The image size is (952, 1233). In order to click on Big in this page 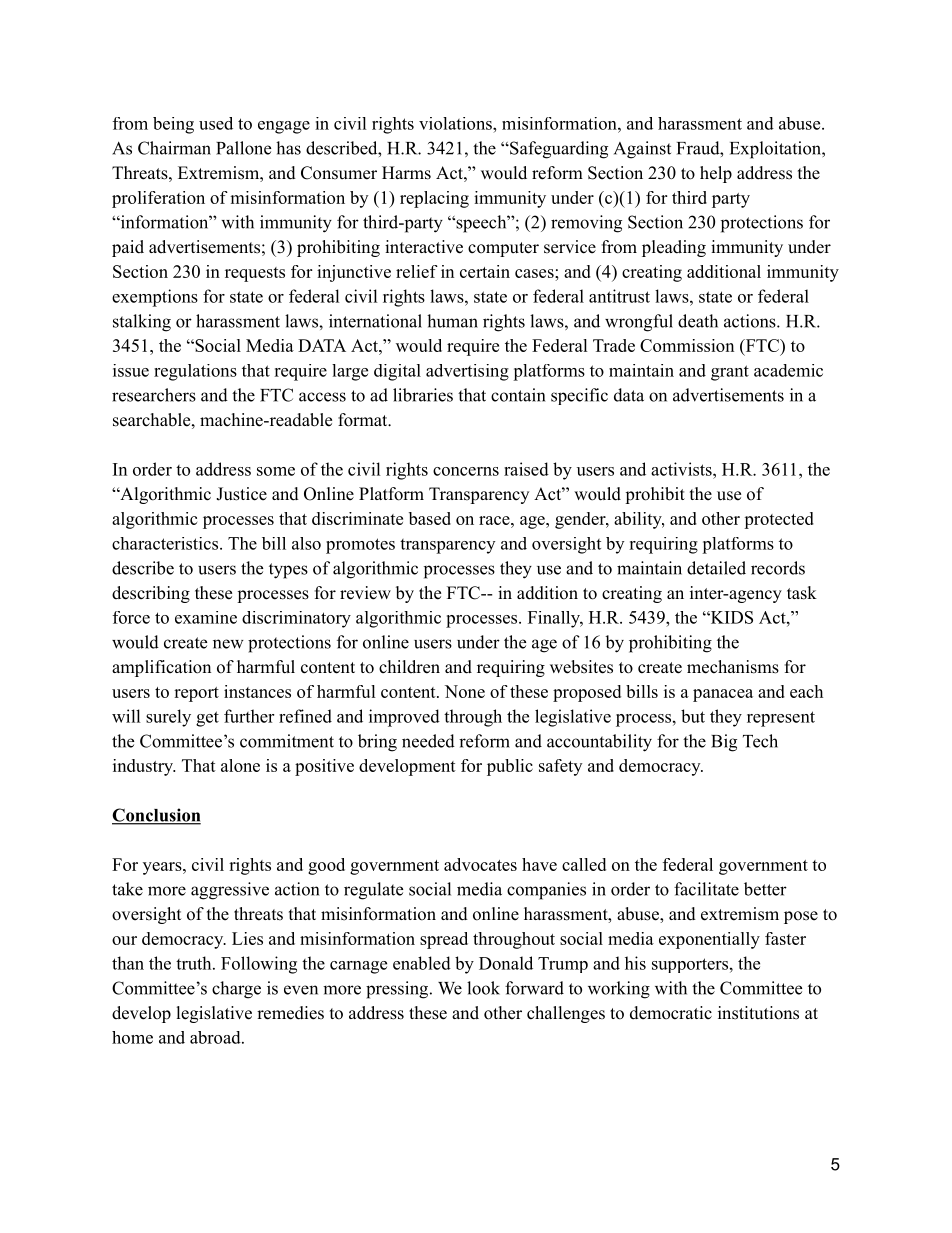, I will do `click(724, 743)`.
